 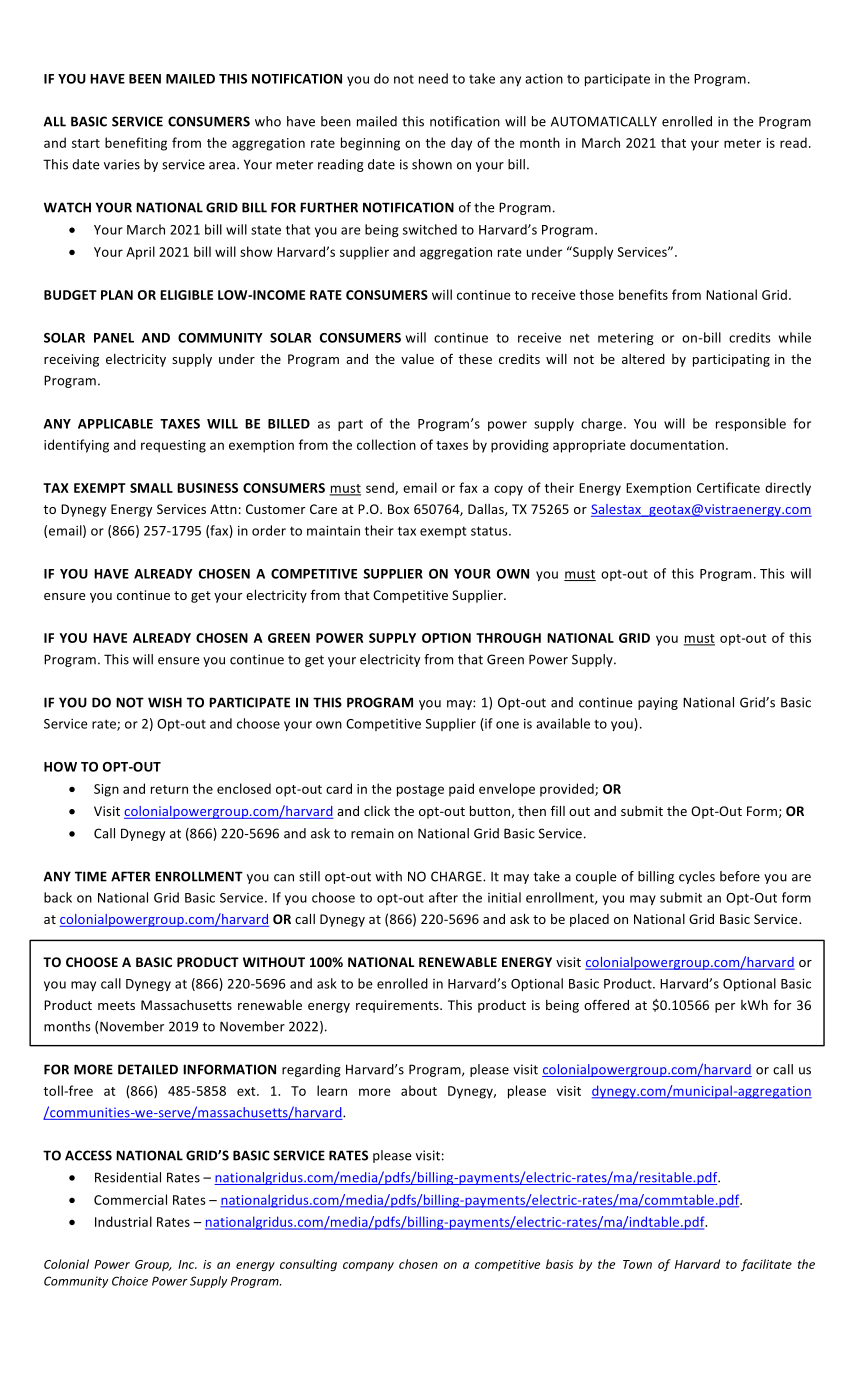 What do you see at coordinates (372, 833) in the page?
I see `remain` at bounding box center [372, 833].
